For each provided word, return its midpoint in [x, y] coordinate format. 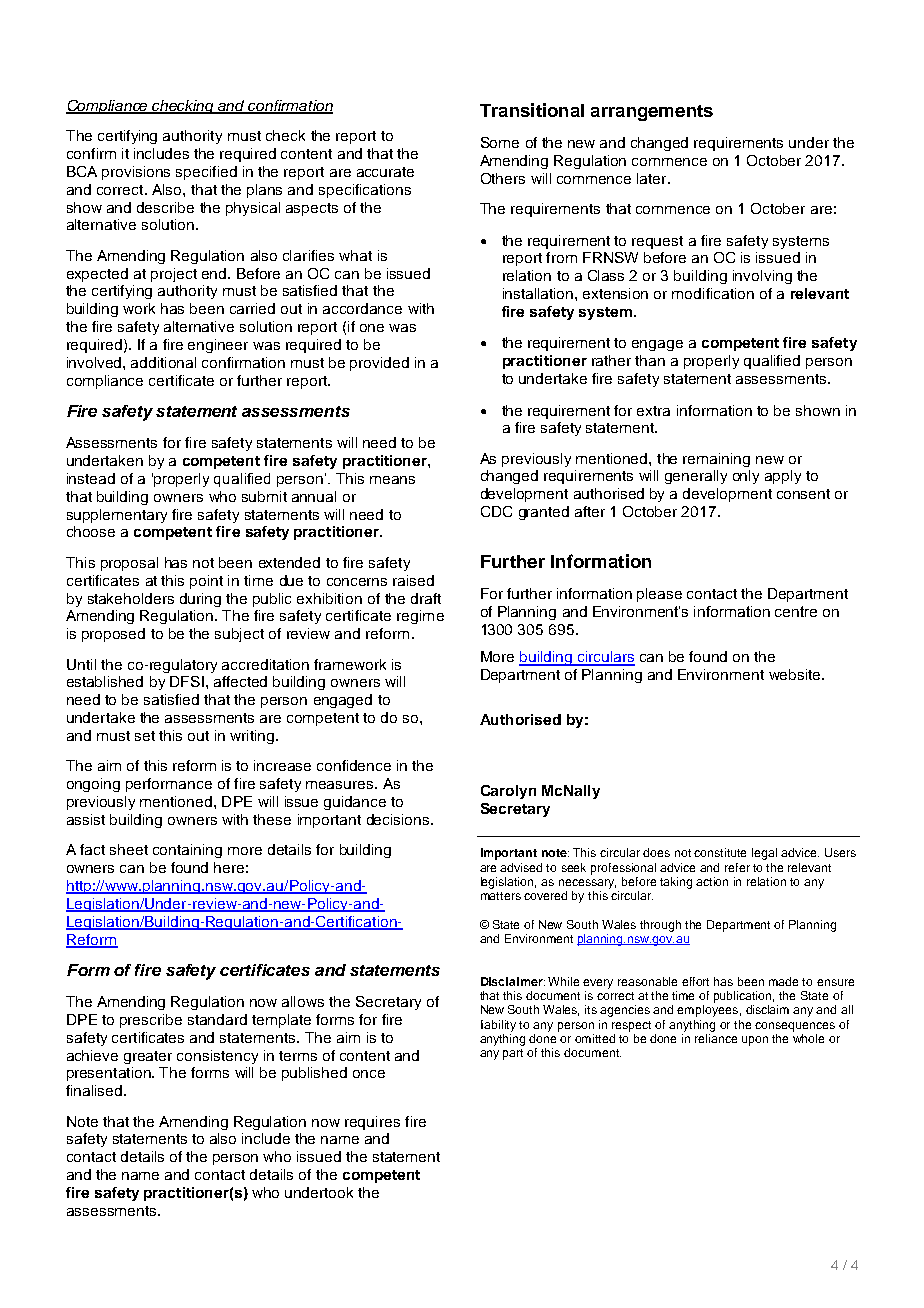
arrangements [652, 113]
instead [91, 478]
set [145, 736]
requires [372, 1123]
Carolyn [508, 792]
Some [500, 142]
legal [764, 854]
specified [206, 173]
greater [148, 1057]
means [392, 480]
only [746, 477]
